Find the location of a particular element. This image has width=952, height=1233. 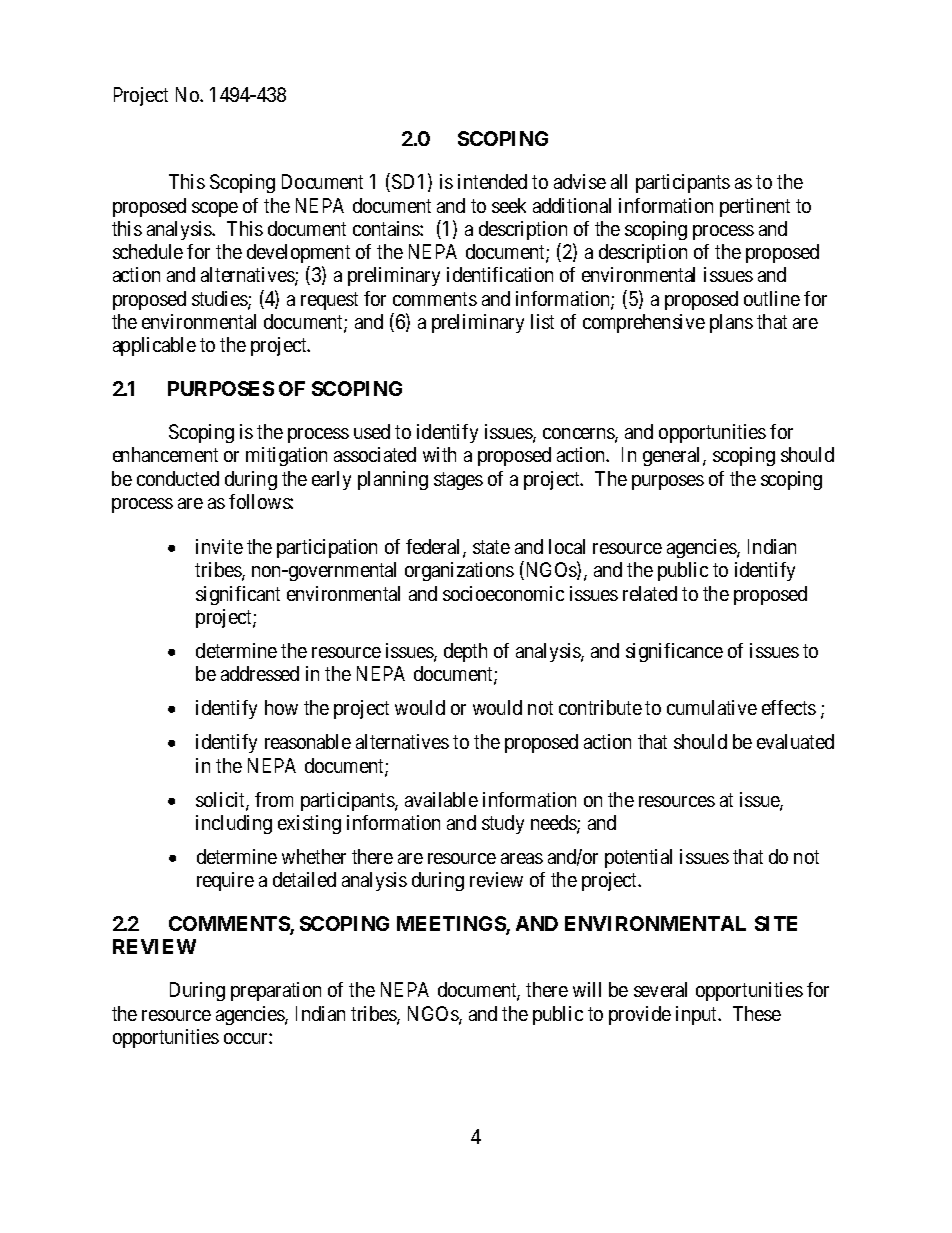

seek is located at coordinates (509, 205).
